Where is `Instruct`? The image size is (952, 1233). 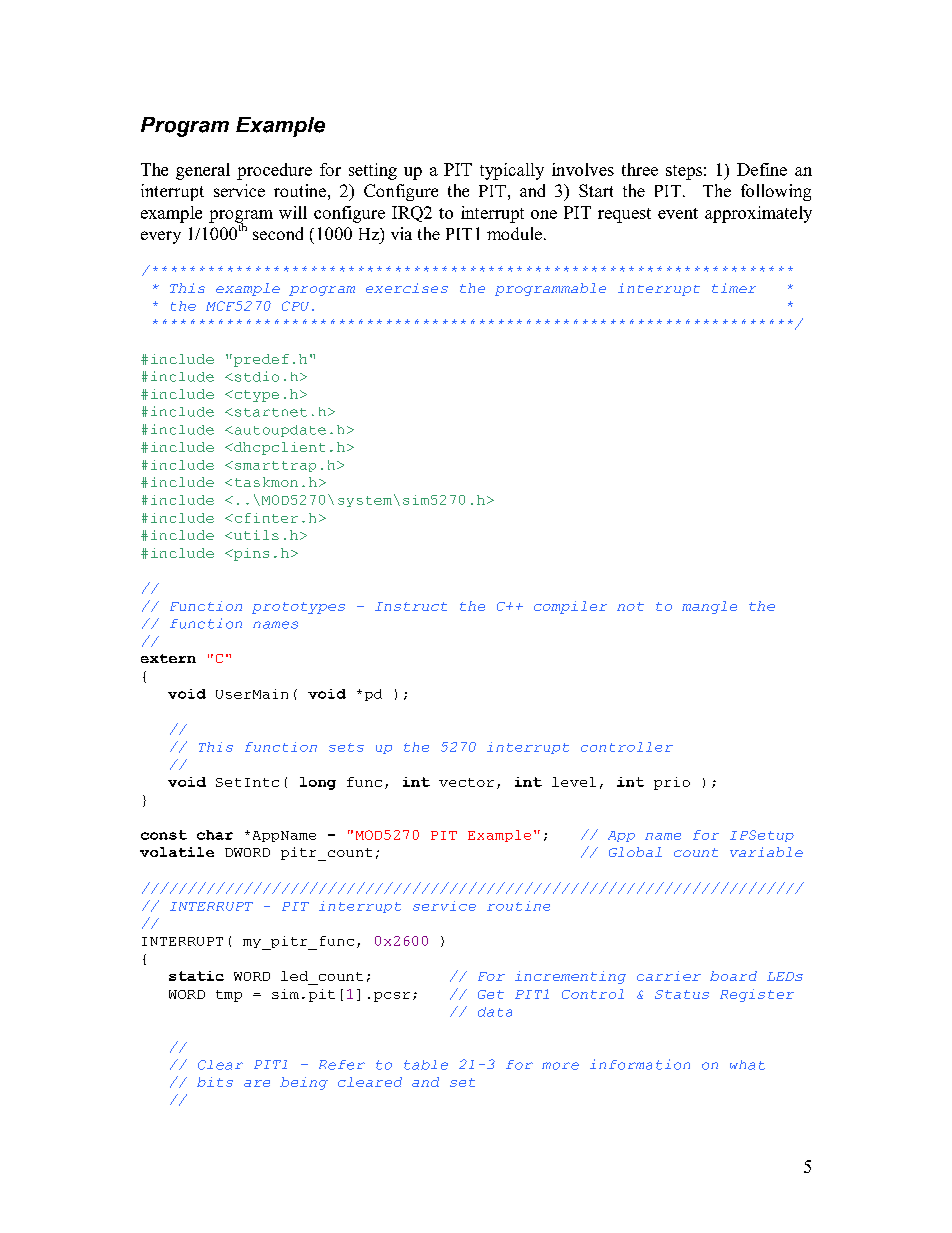
Instruct is located at coordinates (411, 606).
